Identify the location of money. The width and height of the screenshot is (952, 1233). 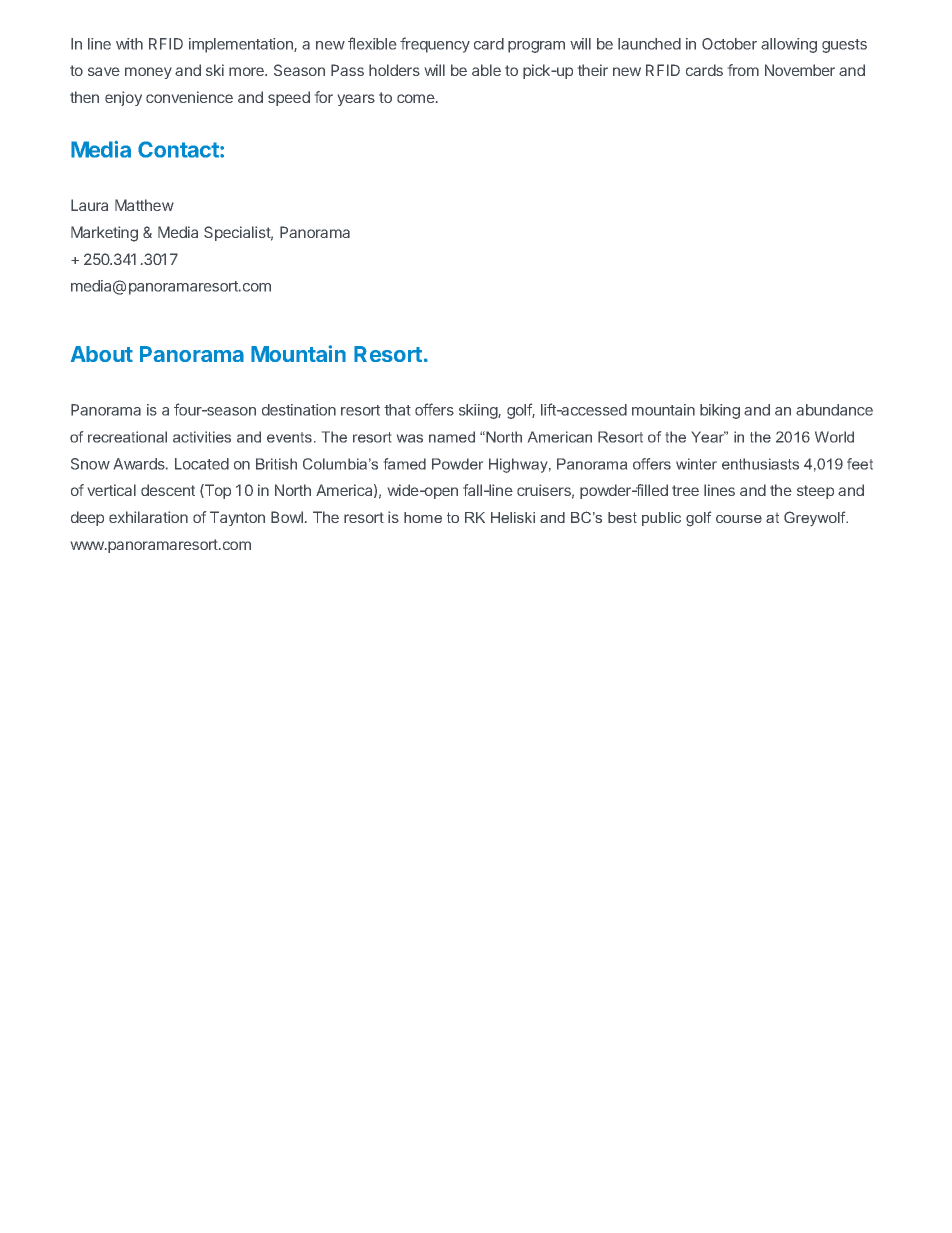
(148, 73).
